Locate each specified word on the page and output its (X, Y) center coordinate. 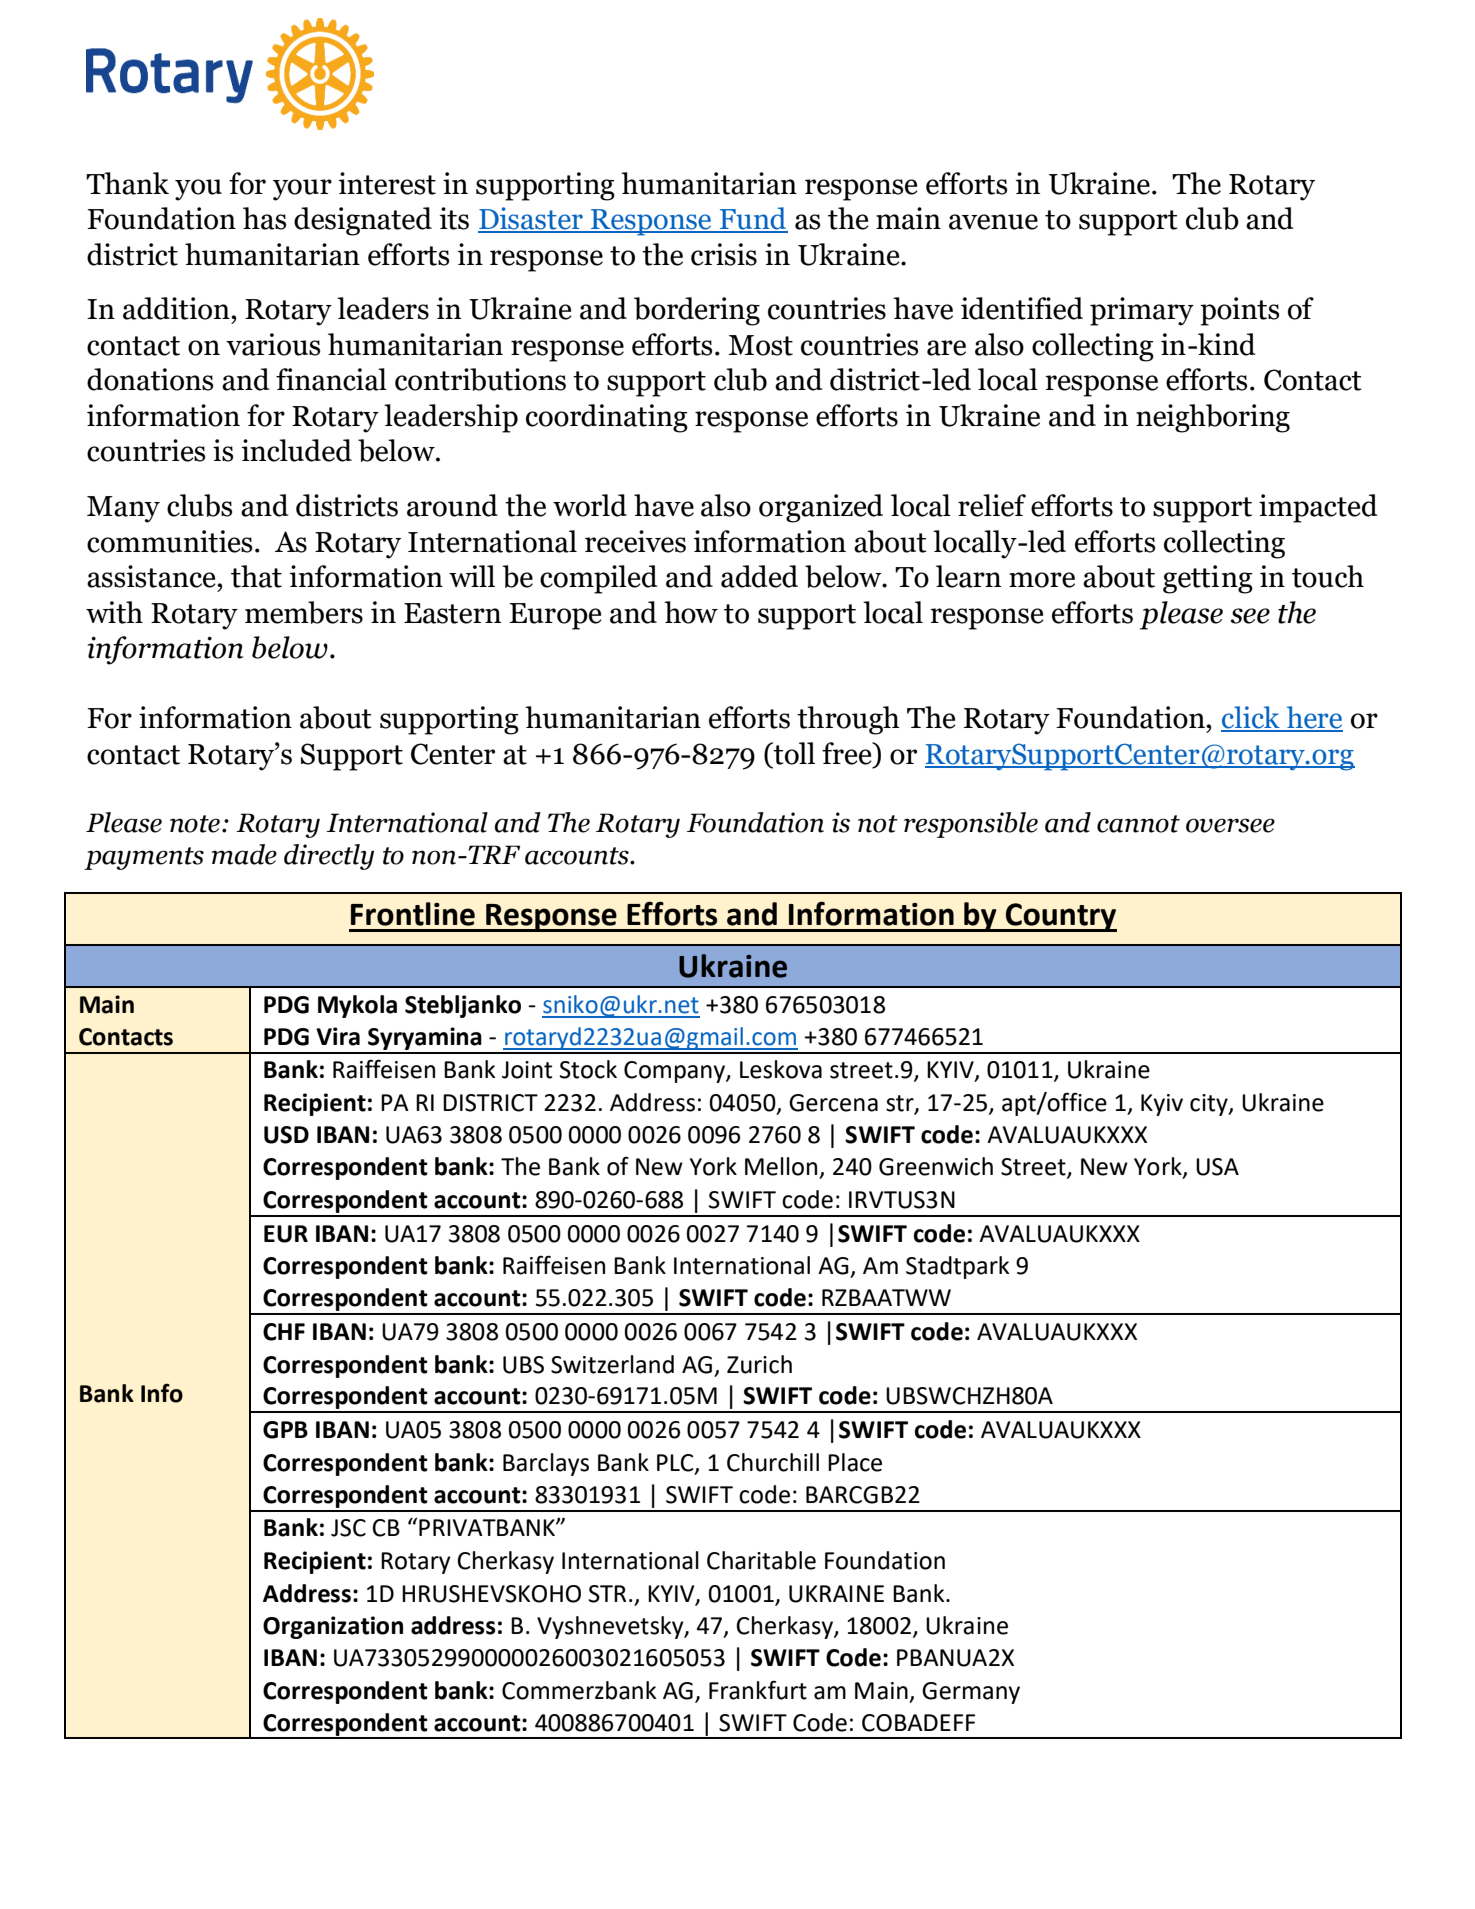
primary (1142, 311)
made (244, 854)
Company (675, 1072)
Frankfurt (758, 1690)
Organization (333, 1627)
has (264, 218)
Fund (753, 219)
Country (1060, 917)
